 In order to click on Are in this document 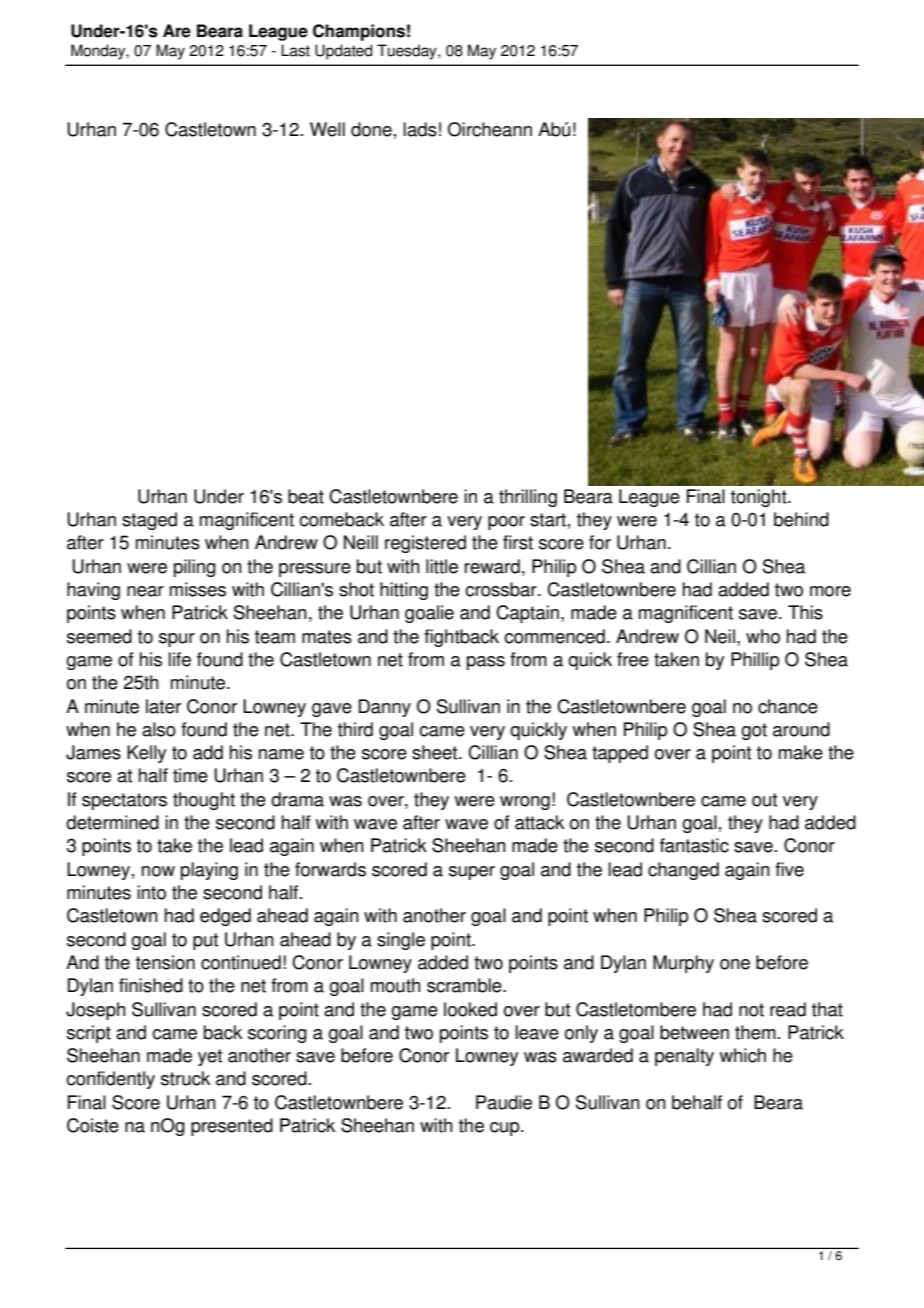, I will do `click(177, 31)`.
